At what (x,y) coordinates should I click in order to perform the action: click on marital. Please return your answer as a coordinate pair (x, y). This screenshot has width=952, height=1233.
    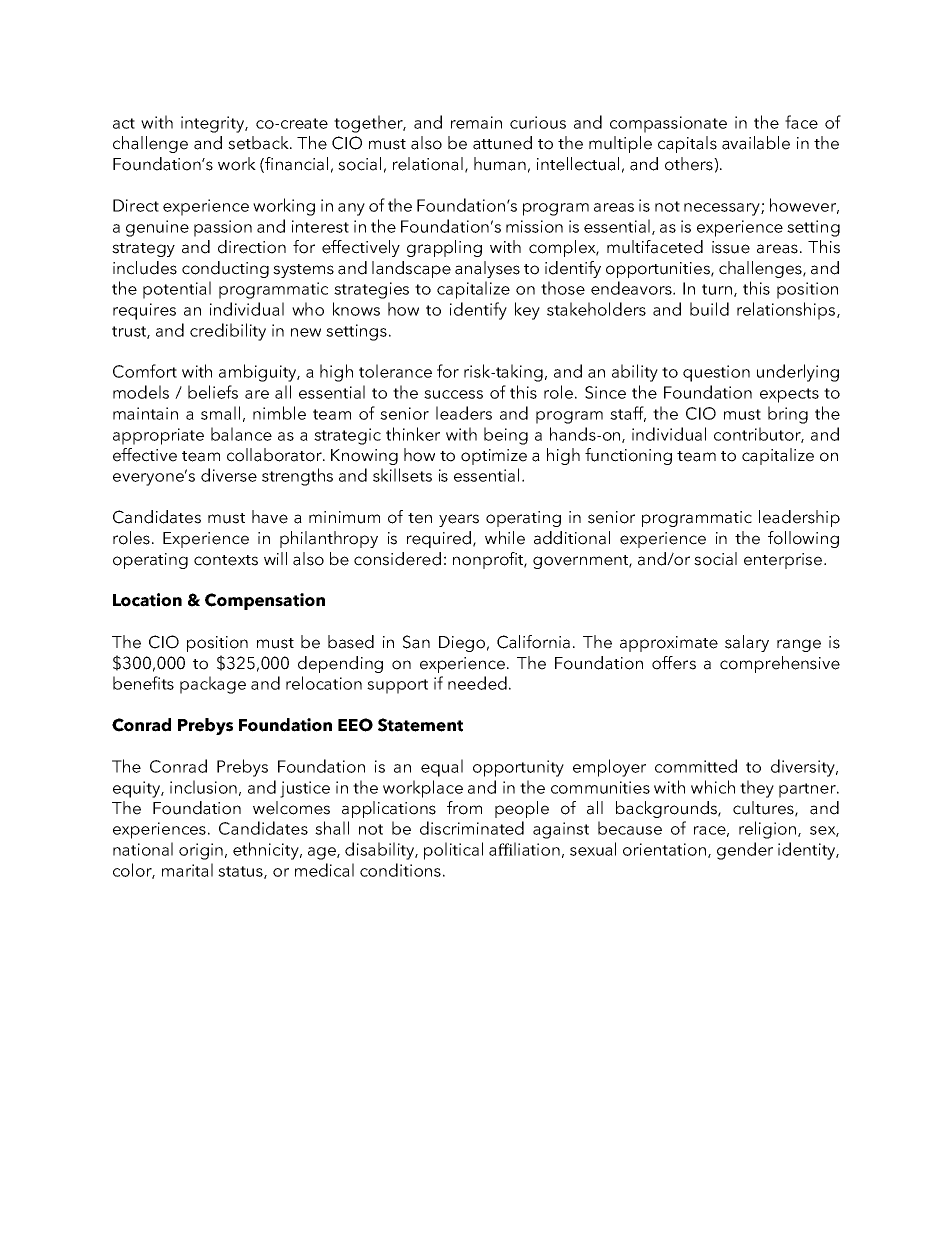
    Looking at the image, I should click on (187, 870).
